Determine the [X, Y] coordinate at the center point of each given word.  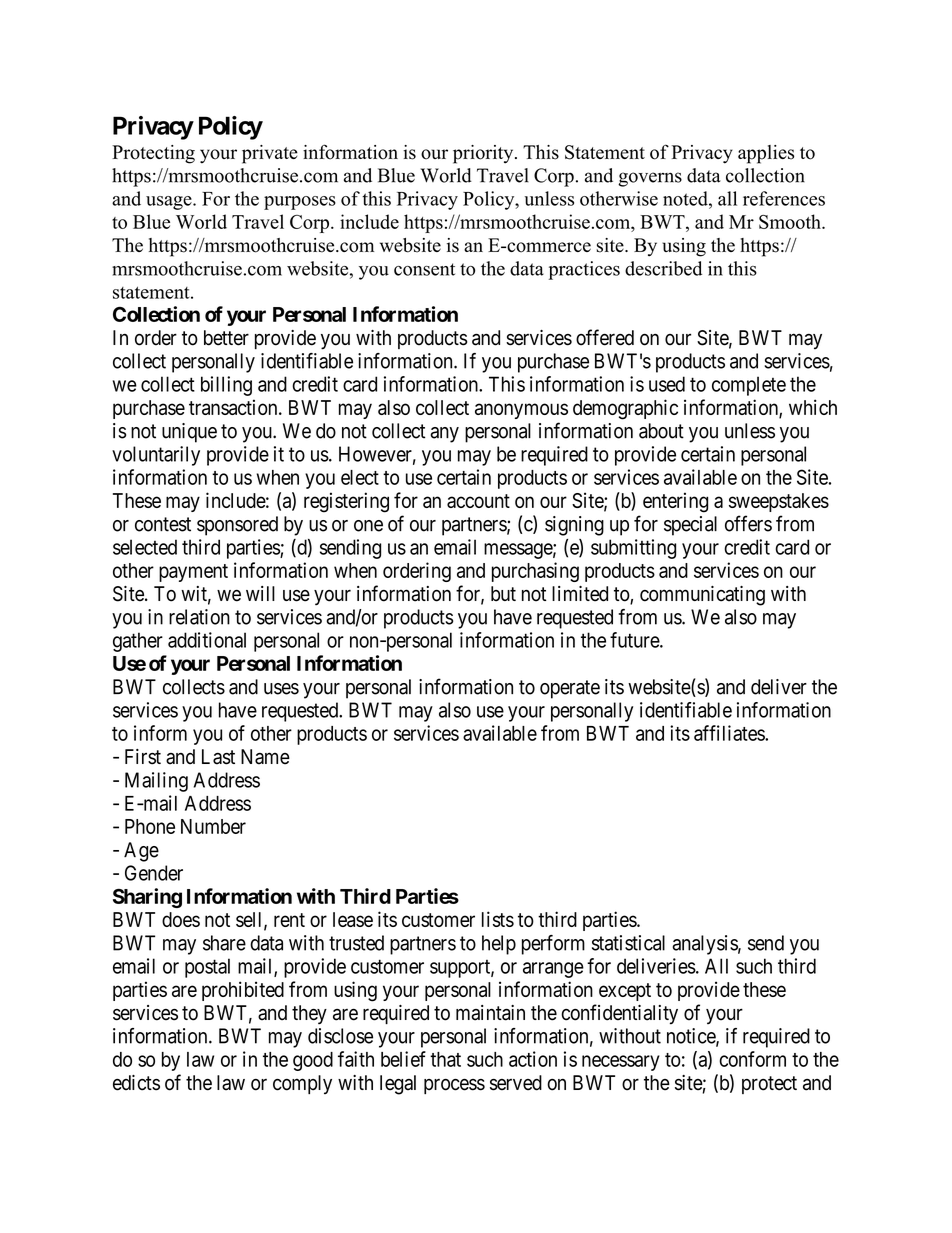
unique [189, 433]
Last [218, 757]
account [478, 501]
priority [484, 154]
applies [766, 154]
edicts [136, 1083]
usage [170, 203]
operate [570, 689]
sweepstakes [779, 502]
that [445, 1059]
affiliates [730, 733]
